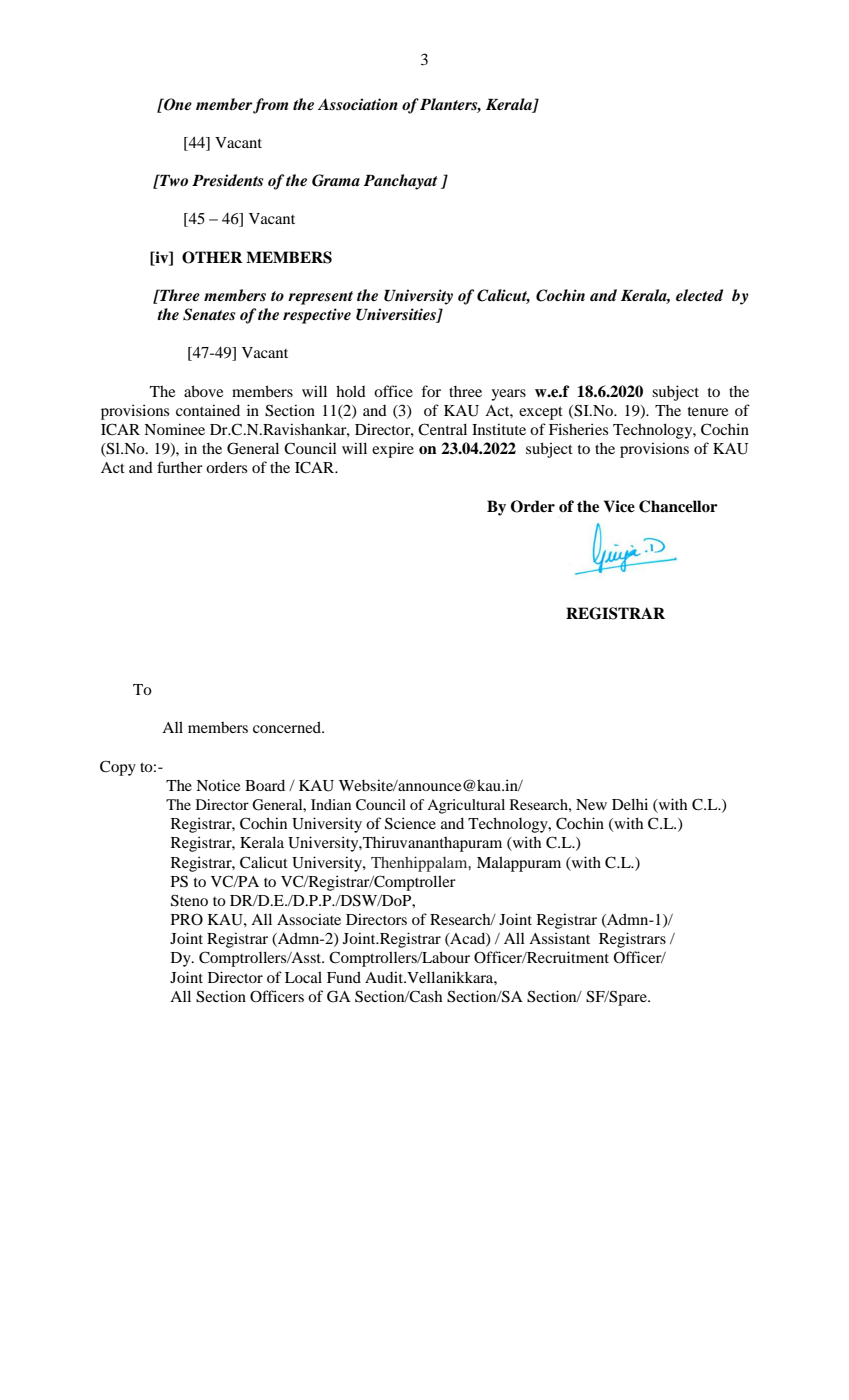 The width and height of the screenshot is (849, 1400). What do you see at coordinates (466, 806) in the screenshot?
I see `Agricultural` at bounding box center [466, 806].
